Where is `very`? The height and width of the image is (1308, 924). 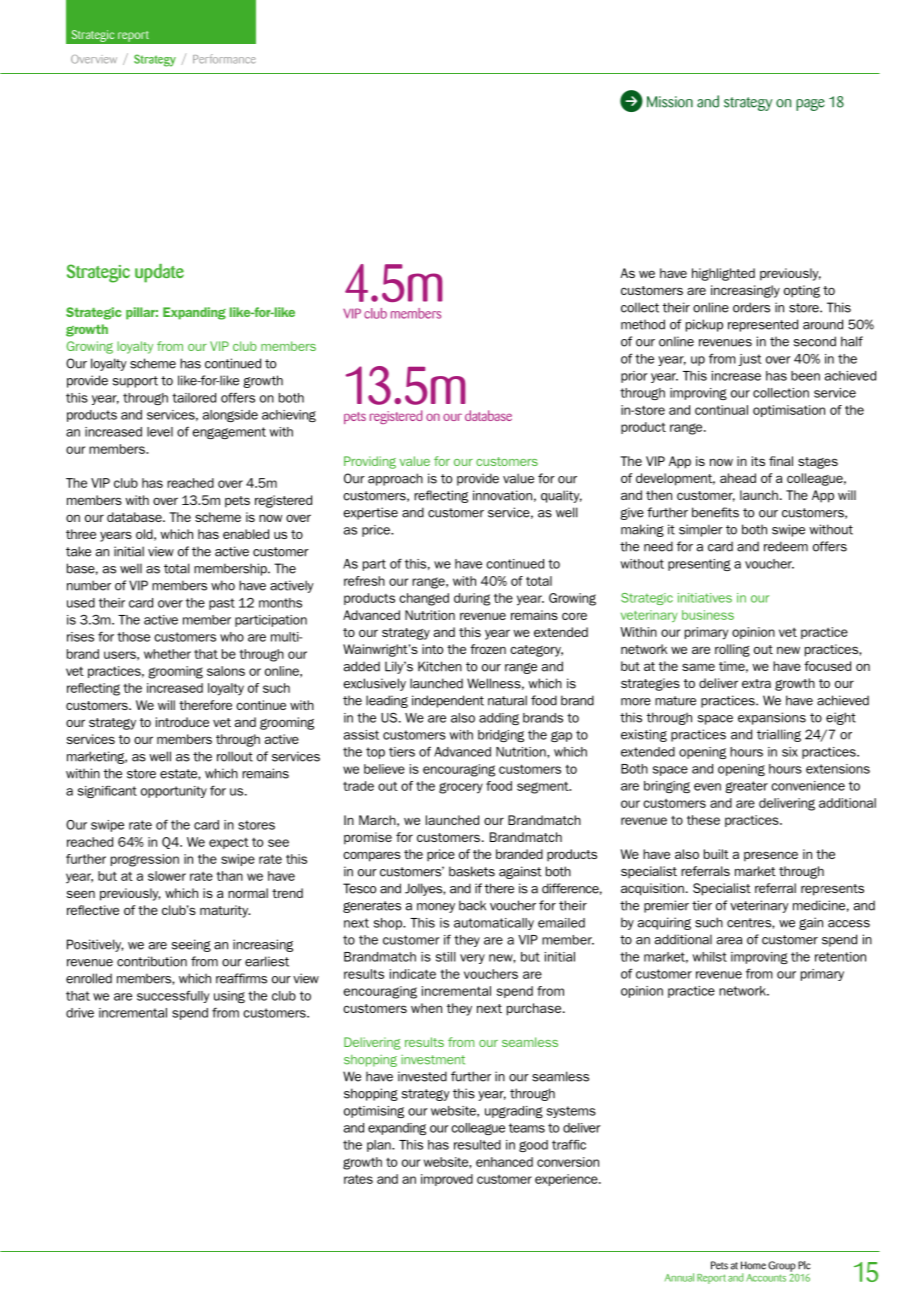 very is located at coordinates (472, 959).
